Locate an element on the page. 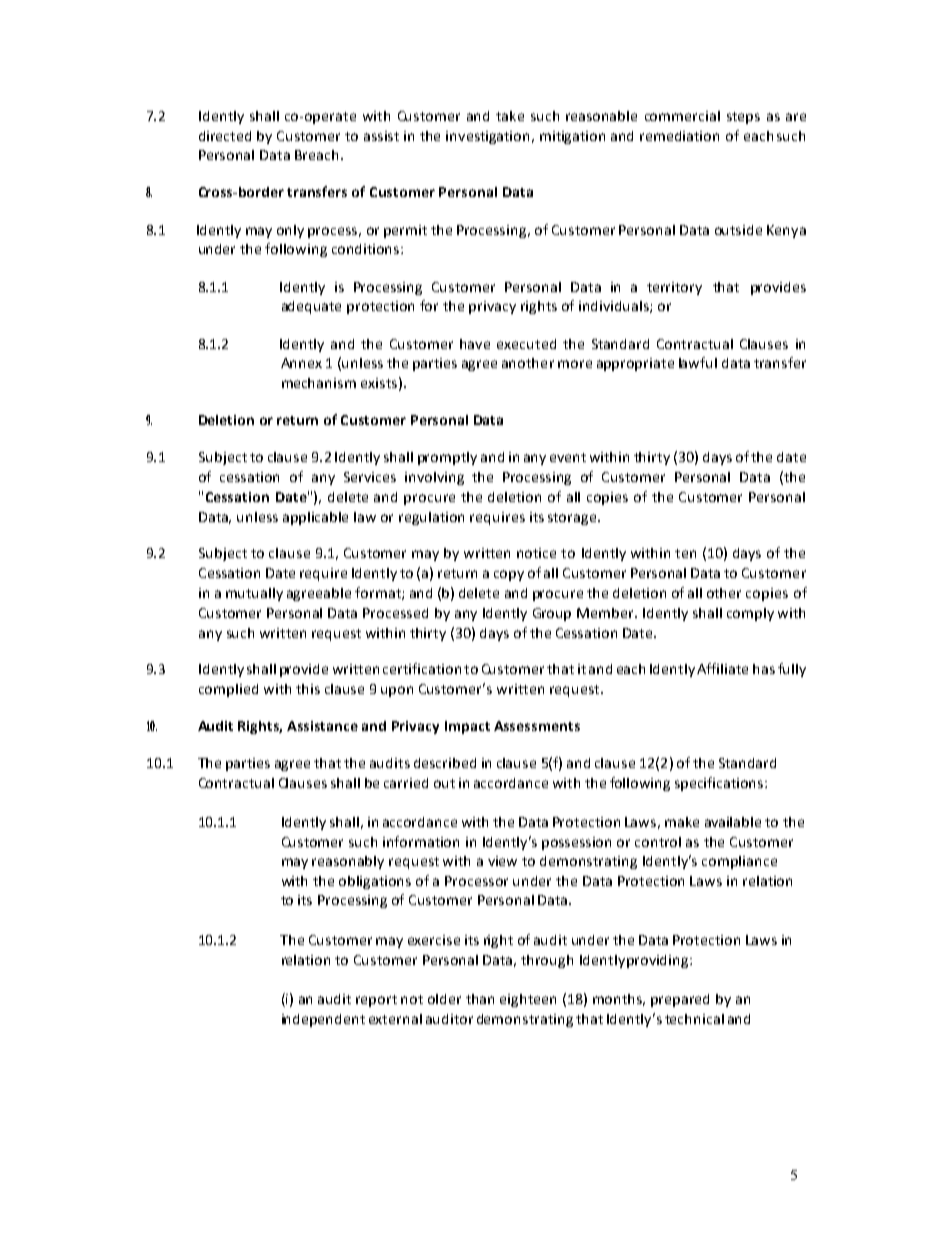  independent is located at coordinates (323, 1020).
